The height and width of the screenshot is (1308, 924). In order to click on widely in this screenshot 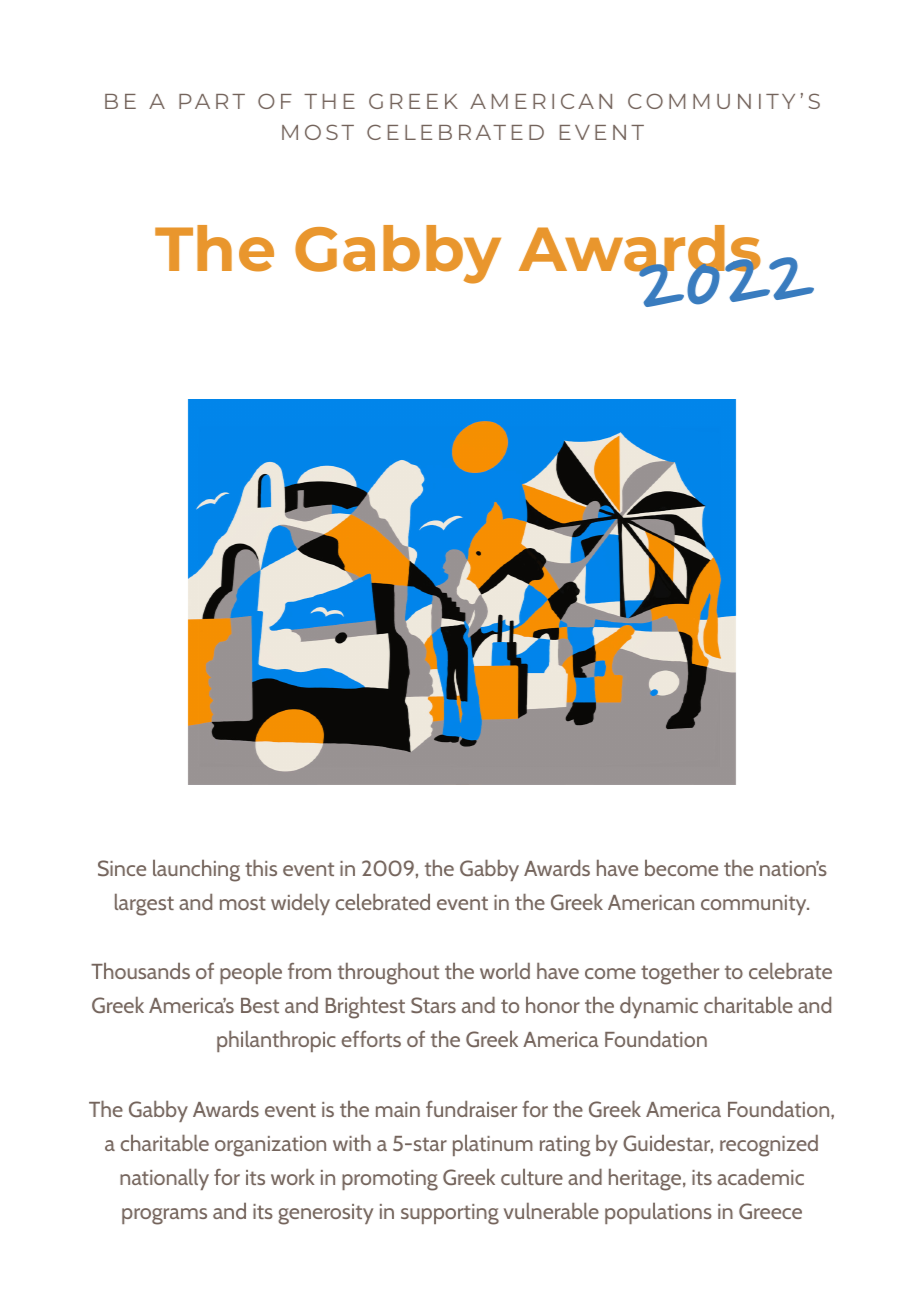, I will do `click(300, 904)`.
